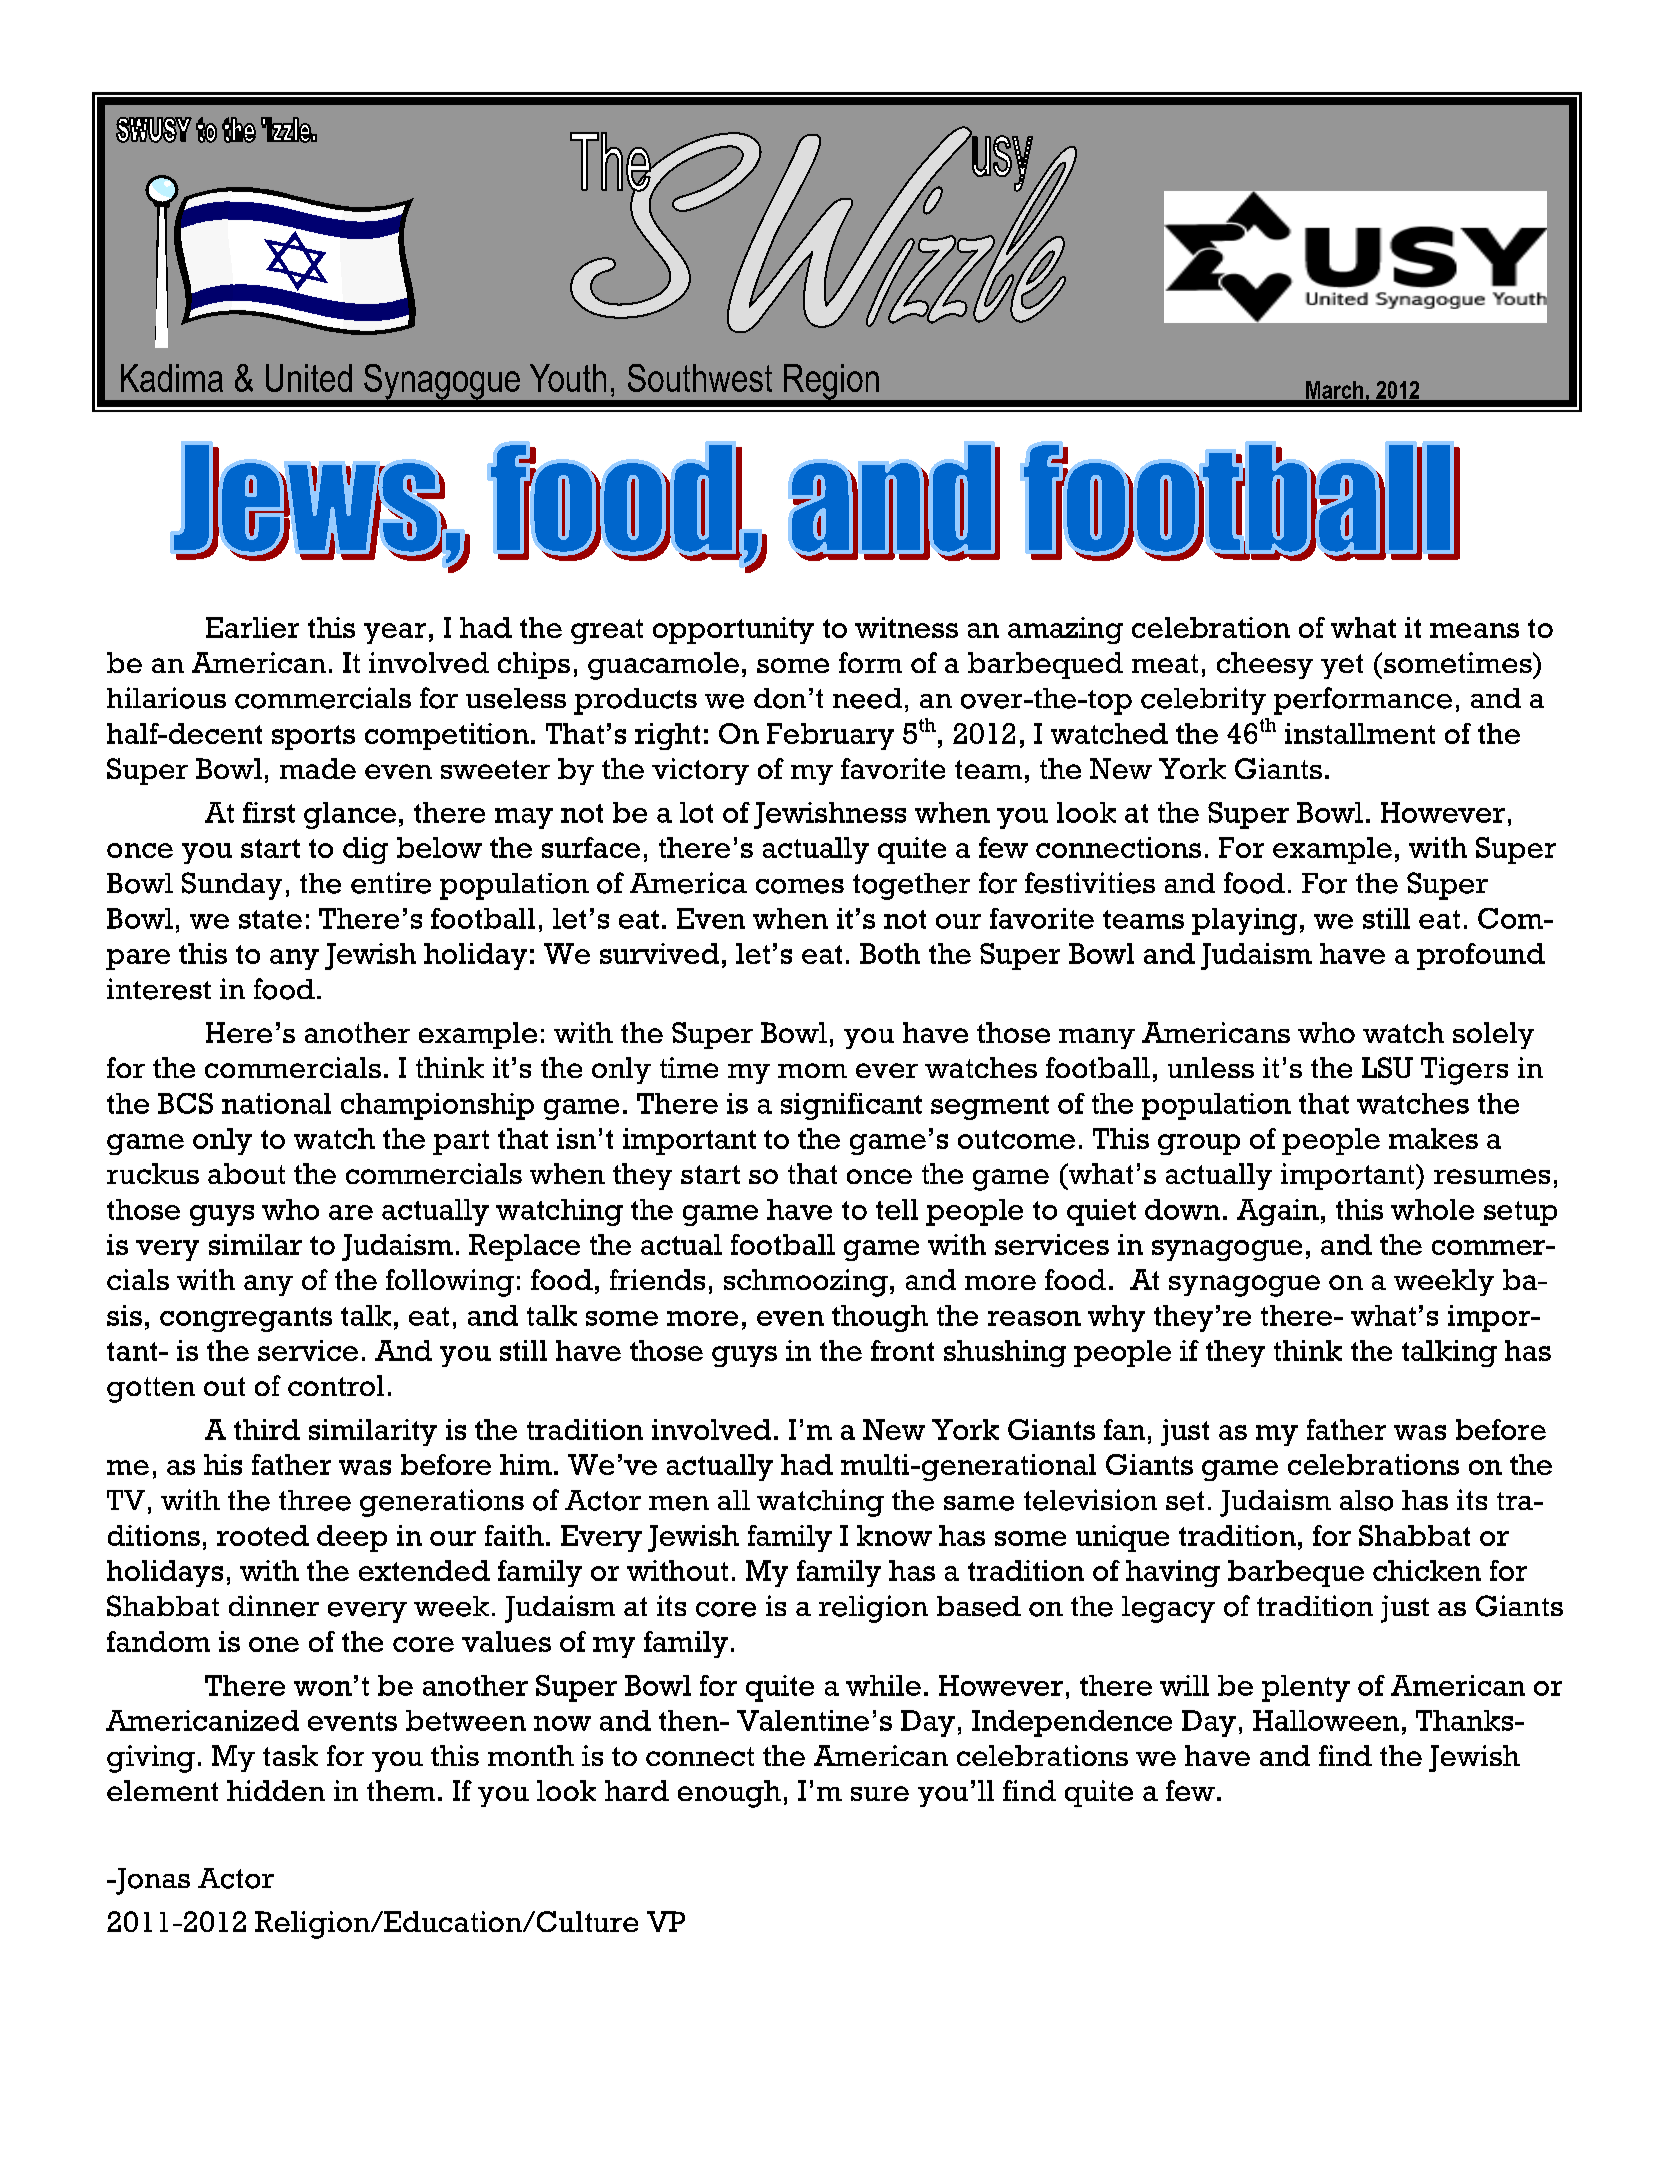 This screenshot has height=2166, width=1674. What do you see at coordinates (276, 1790) in the screenshot?
I see `hidden` at bounding box center [276, 1790].
